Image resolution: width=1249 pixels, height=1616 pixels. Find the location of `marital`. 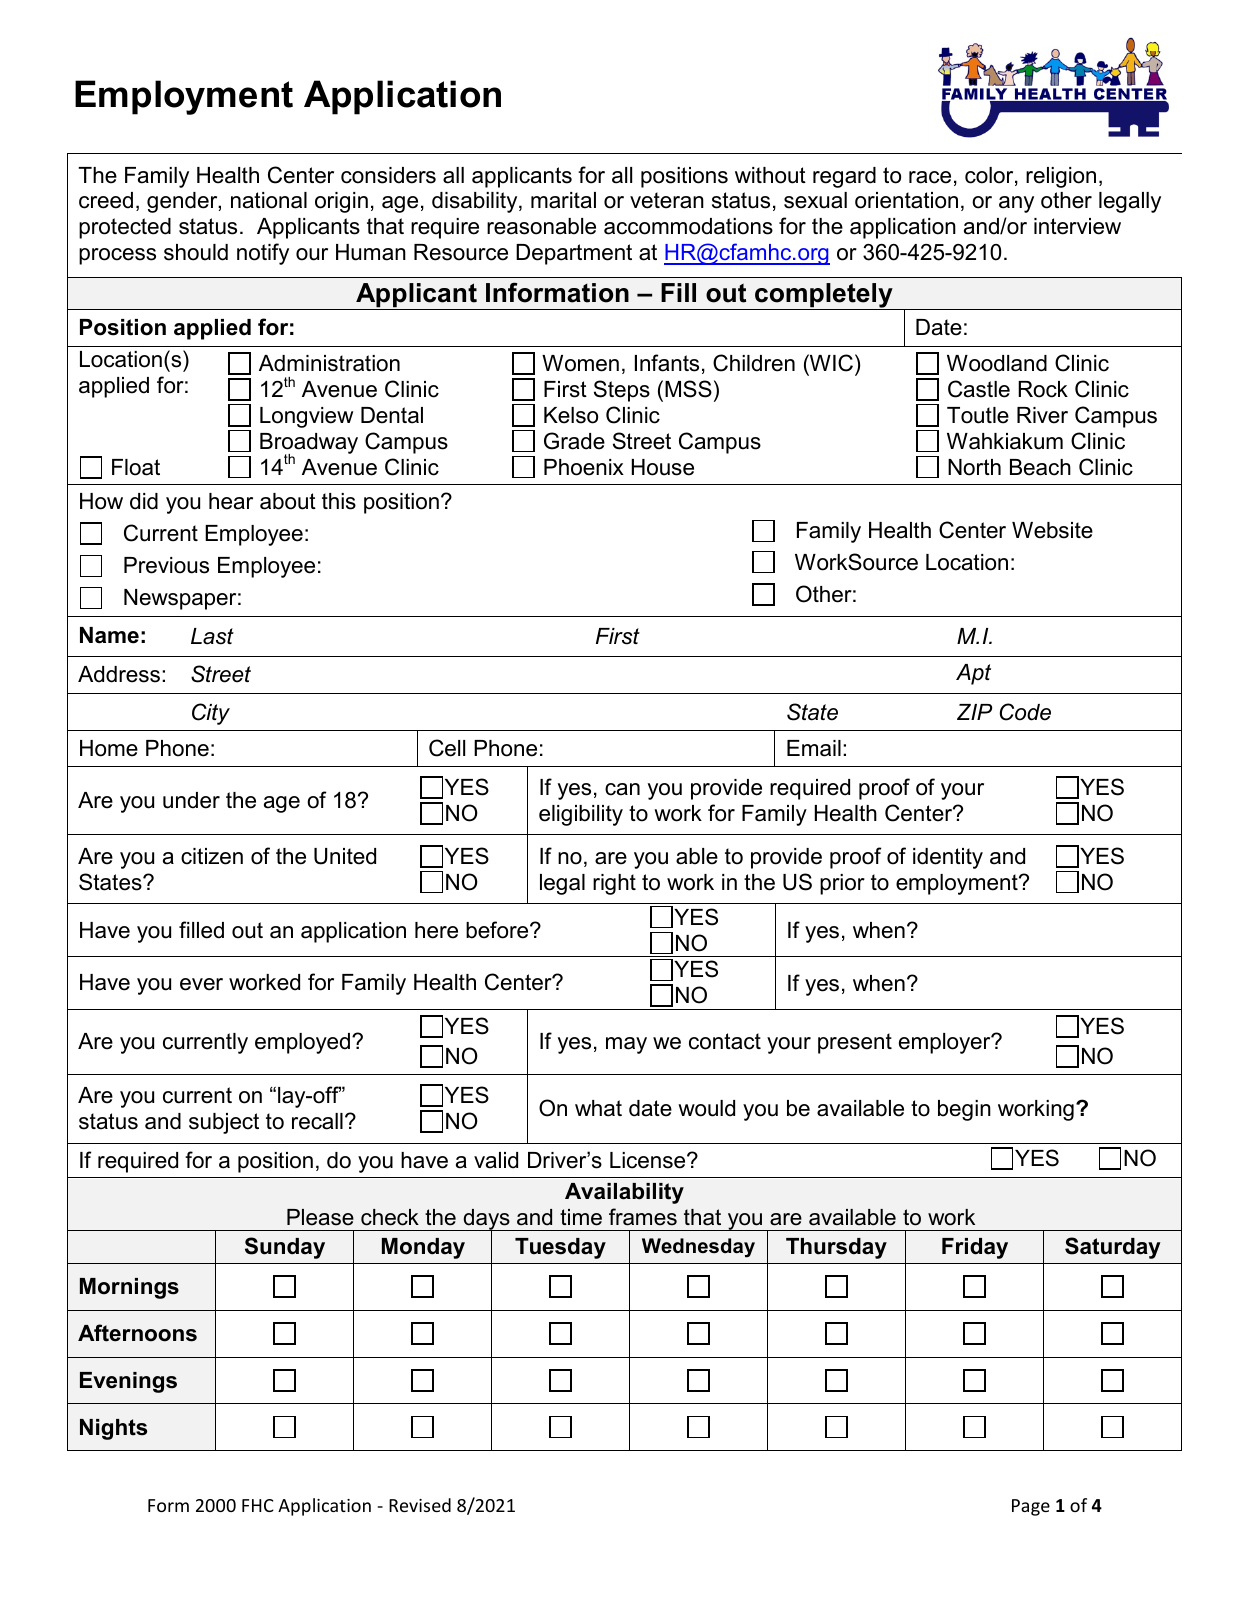

marital is located at coordinates (563, 200).
